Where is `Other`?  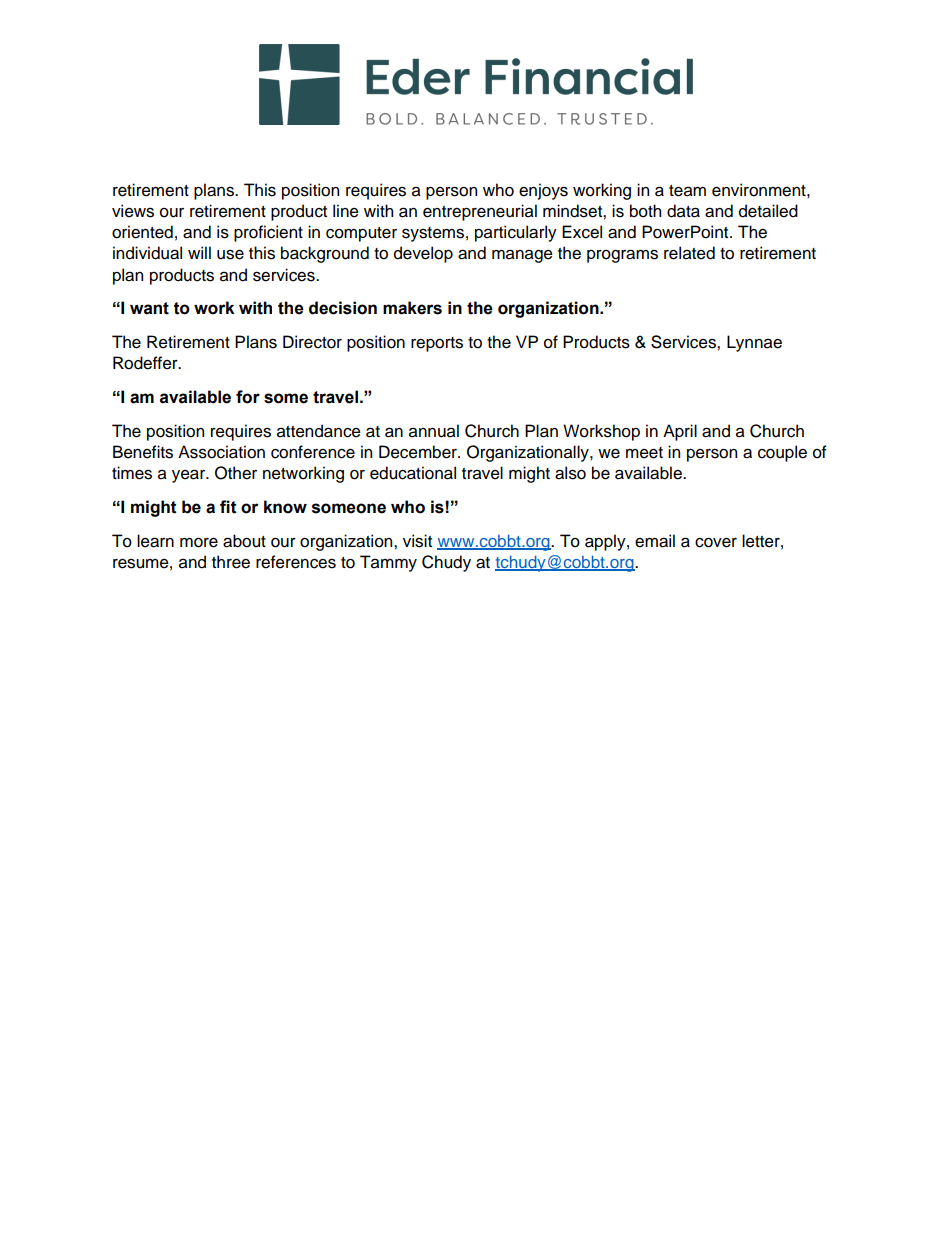
Other is located at coordinates (236, 473).
